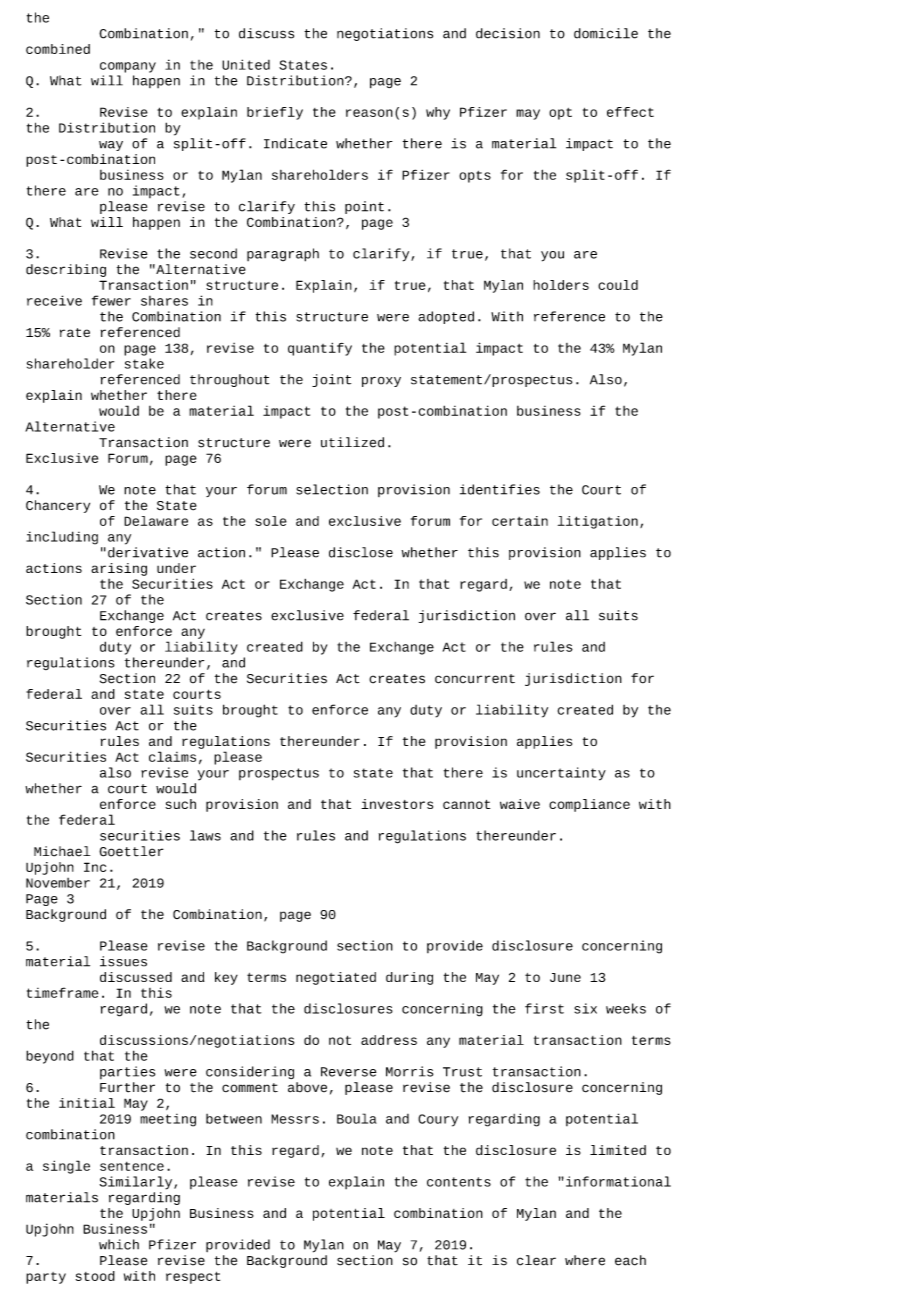 The image size is (924, 1308). Describe the element at coordinates (275, 113) in the screenshot. I see `briefly` at that location.
